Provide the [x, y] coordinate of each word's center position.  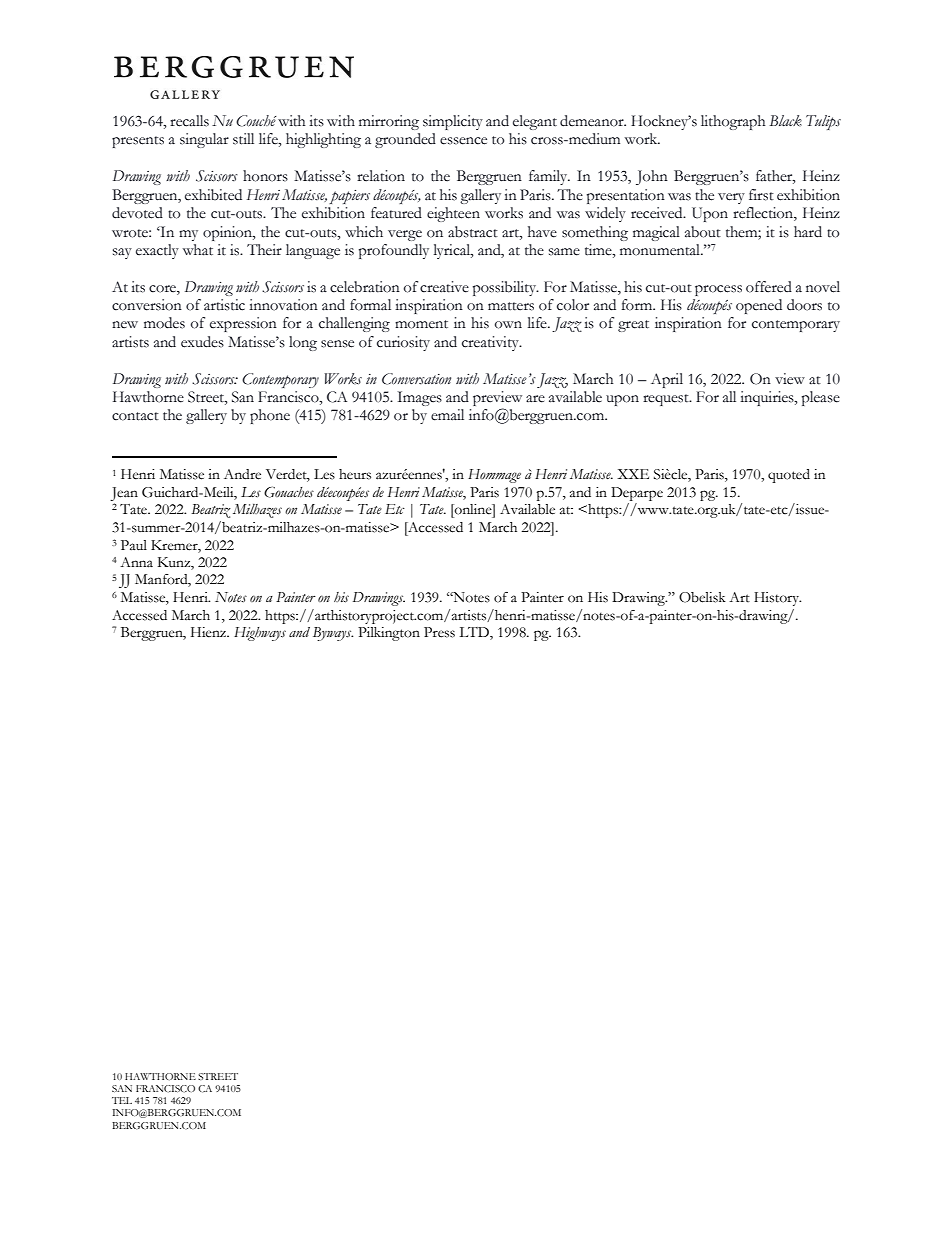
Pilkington [389, 634]
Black [785, 121]
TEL [122, 1100]
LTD [475, 633]
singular [204, 140]
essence [463, 141]
